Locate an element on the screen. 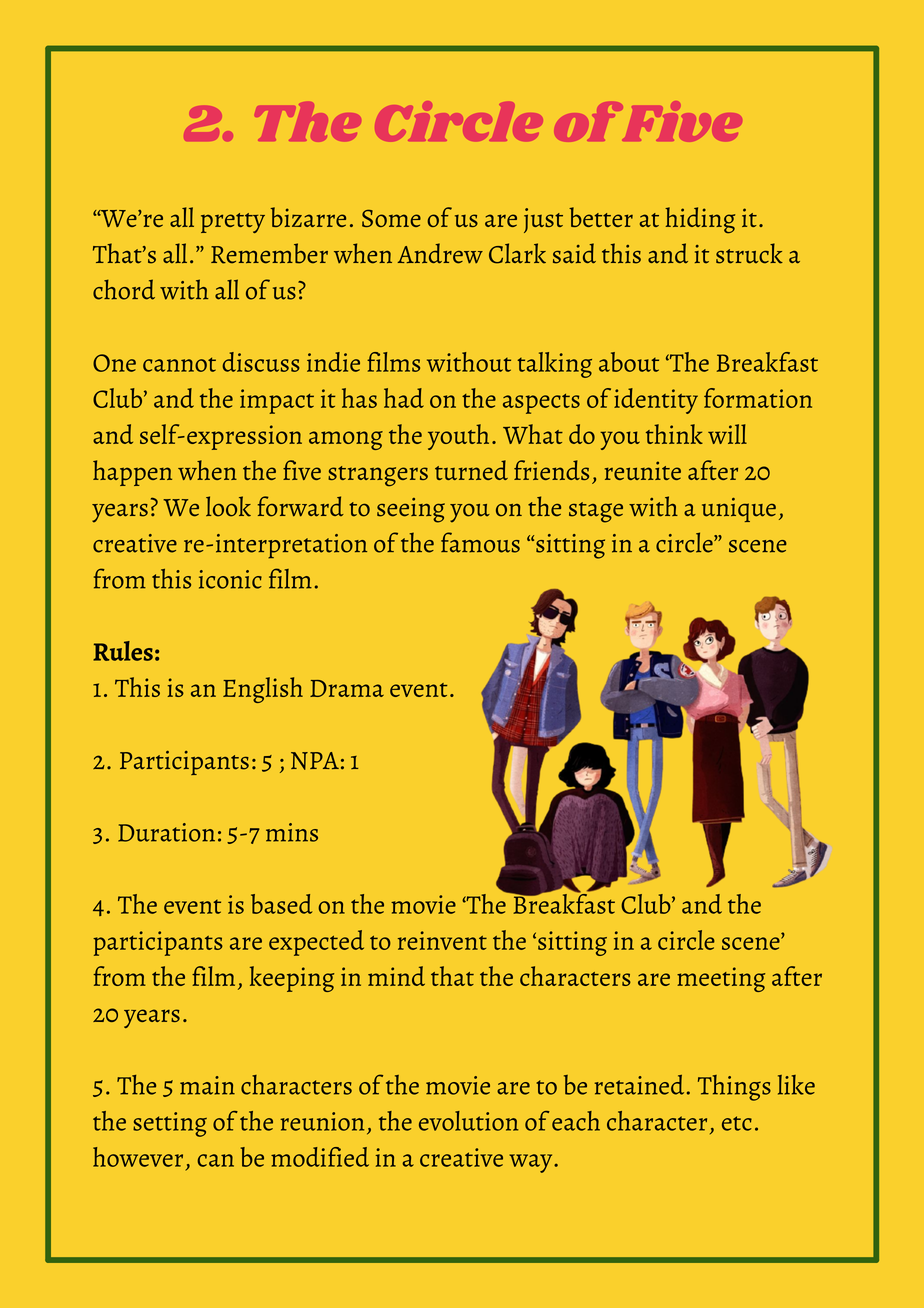 The height and width of the screenshot is (1308, 924). Andrew is located at coordinates (440, 253).
